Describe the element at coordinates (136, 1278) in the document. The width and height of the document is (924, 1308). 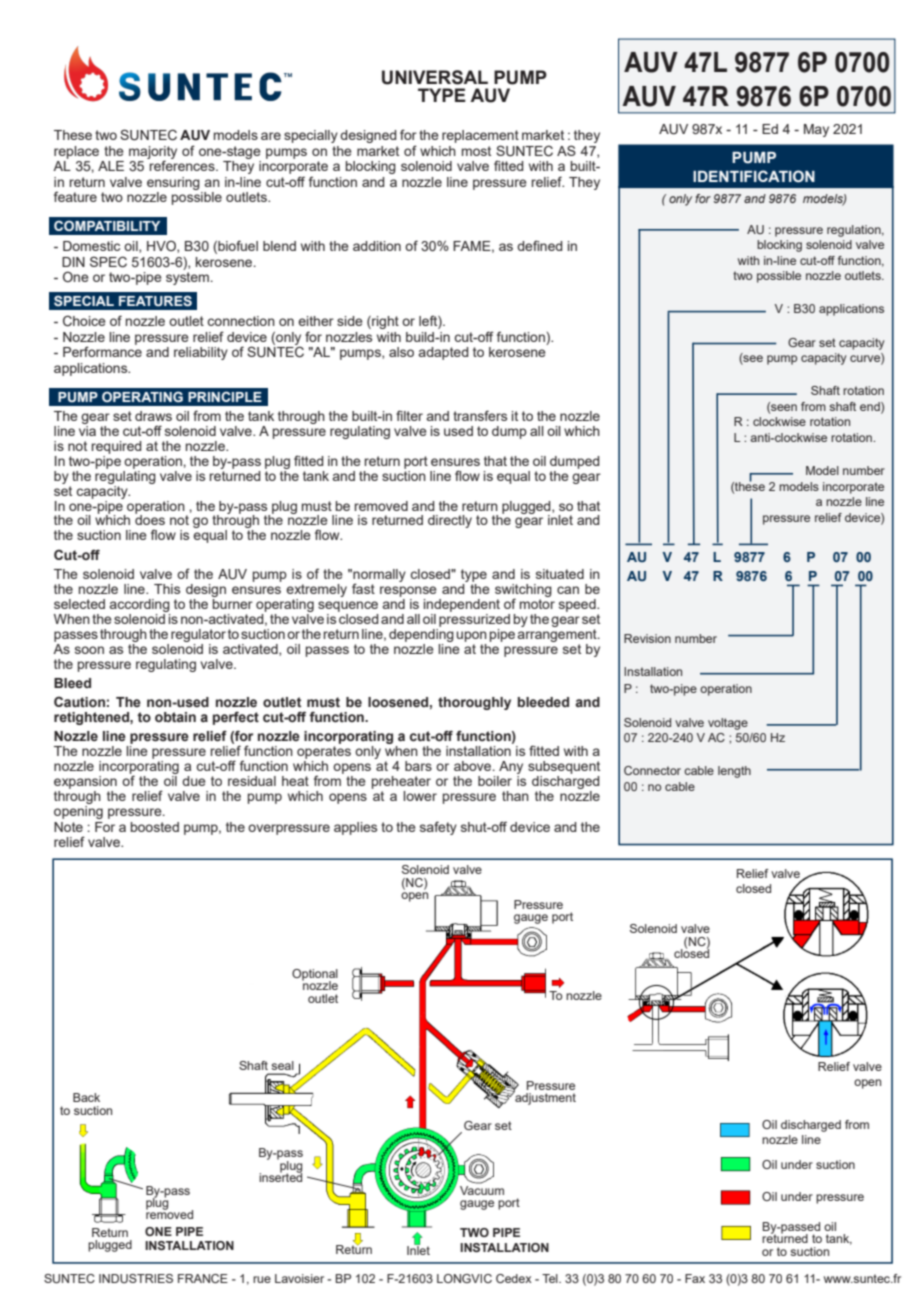
I see `INDUSTRIES` at that location.
